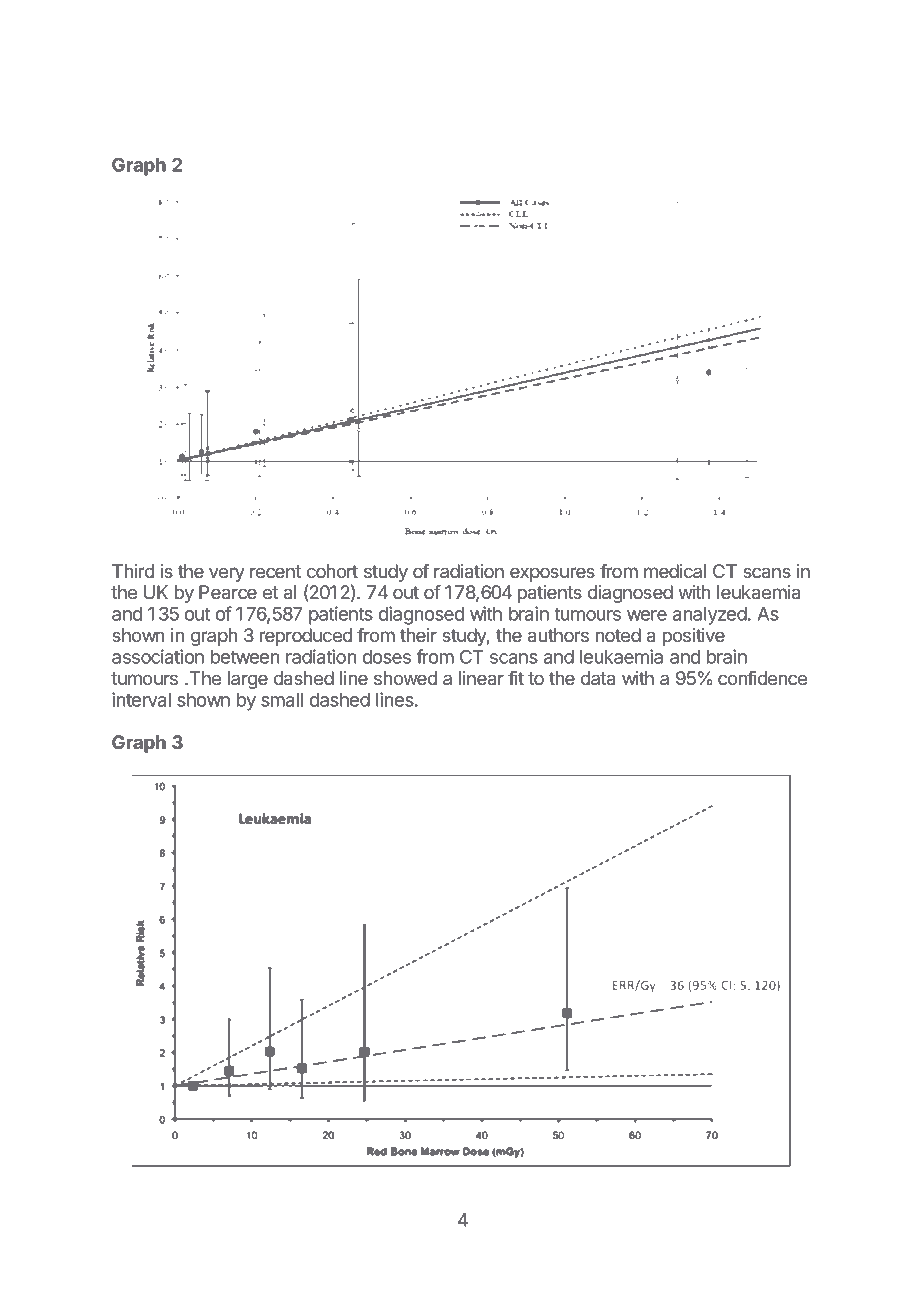 The height and width of the screenshot is (1307, 924). What do you see at coordinates (710, 616) in the screenshot?
I see `analyzed` at bounding box center [710, 616].
